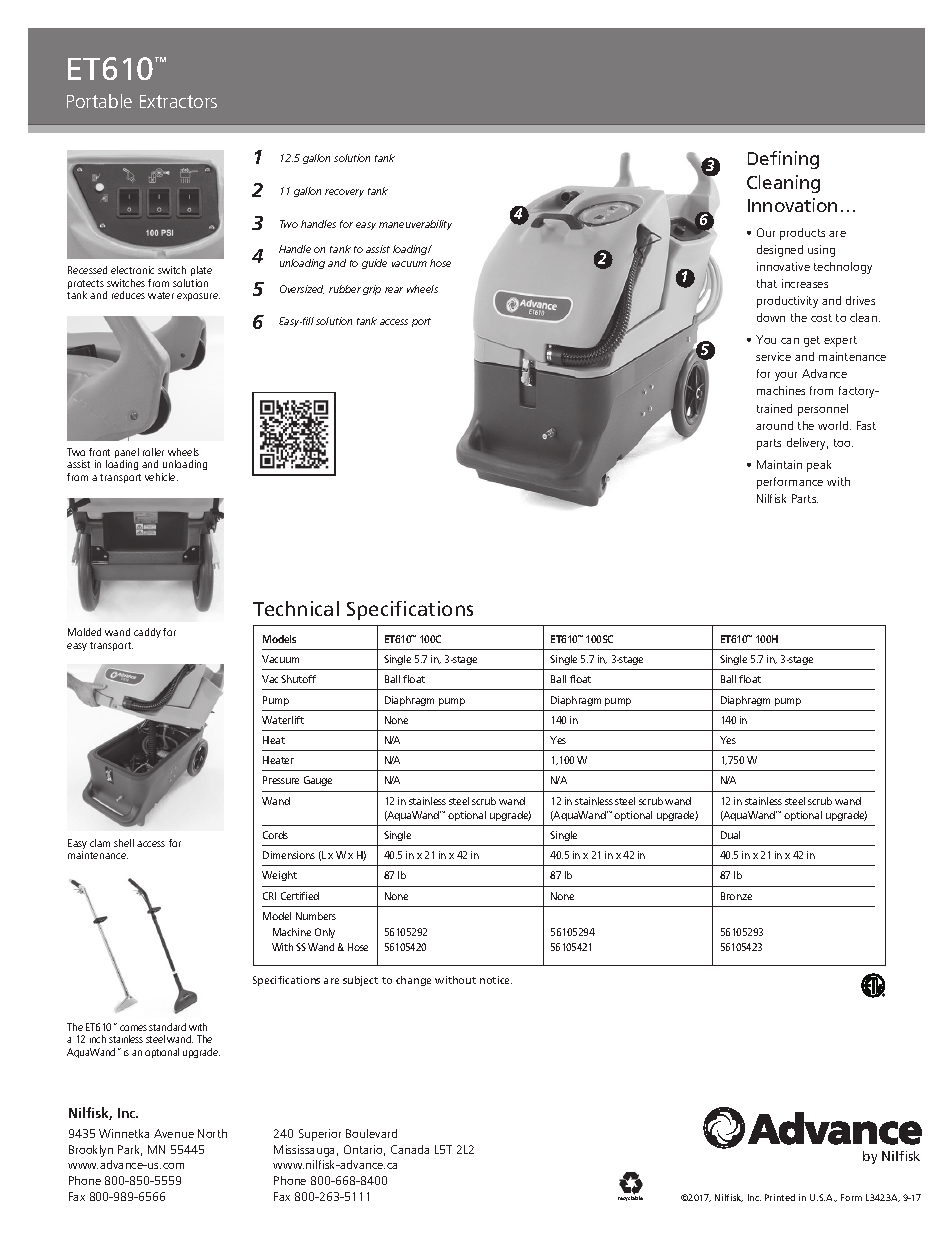 The width and height of the screenshot is (952, 1233). What do you see at coordinates (410, 1149) in the screenshot?
I see `Canada` at bounding box center [410, 1149].
